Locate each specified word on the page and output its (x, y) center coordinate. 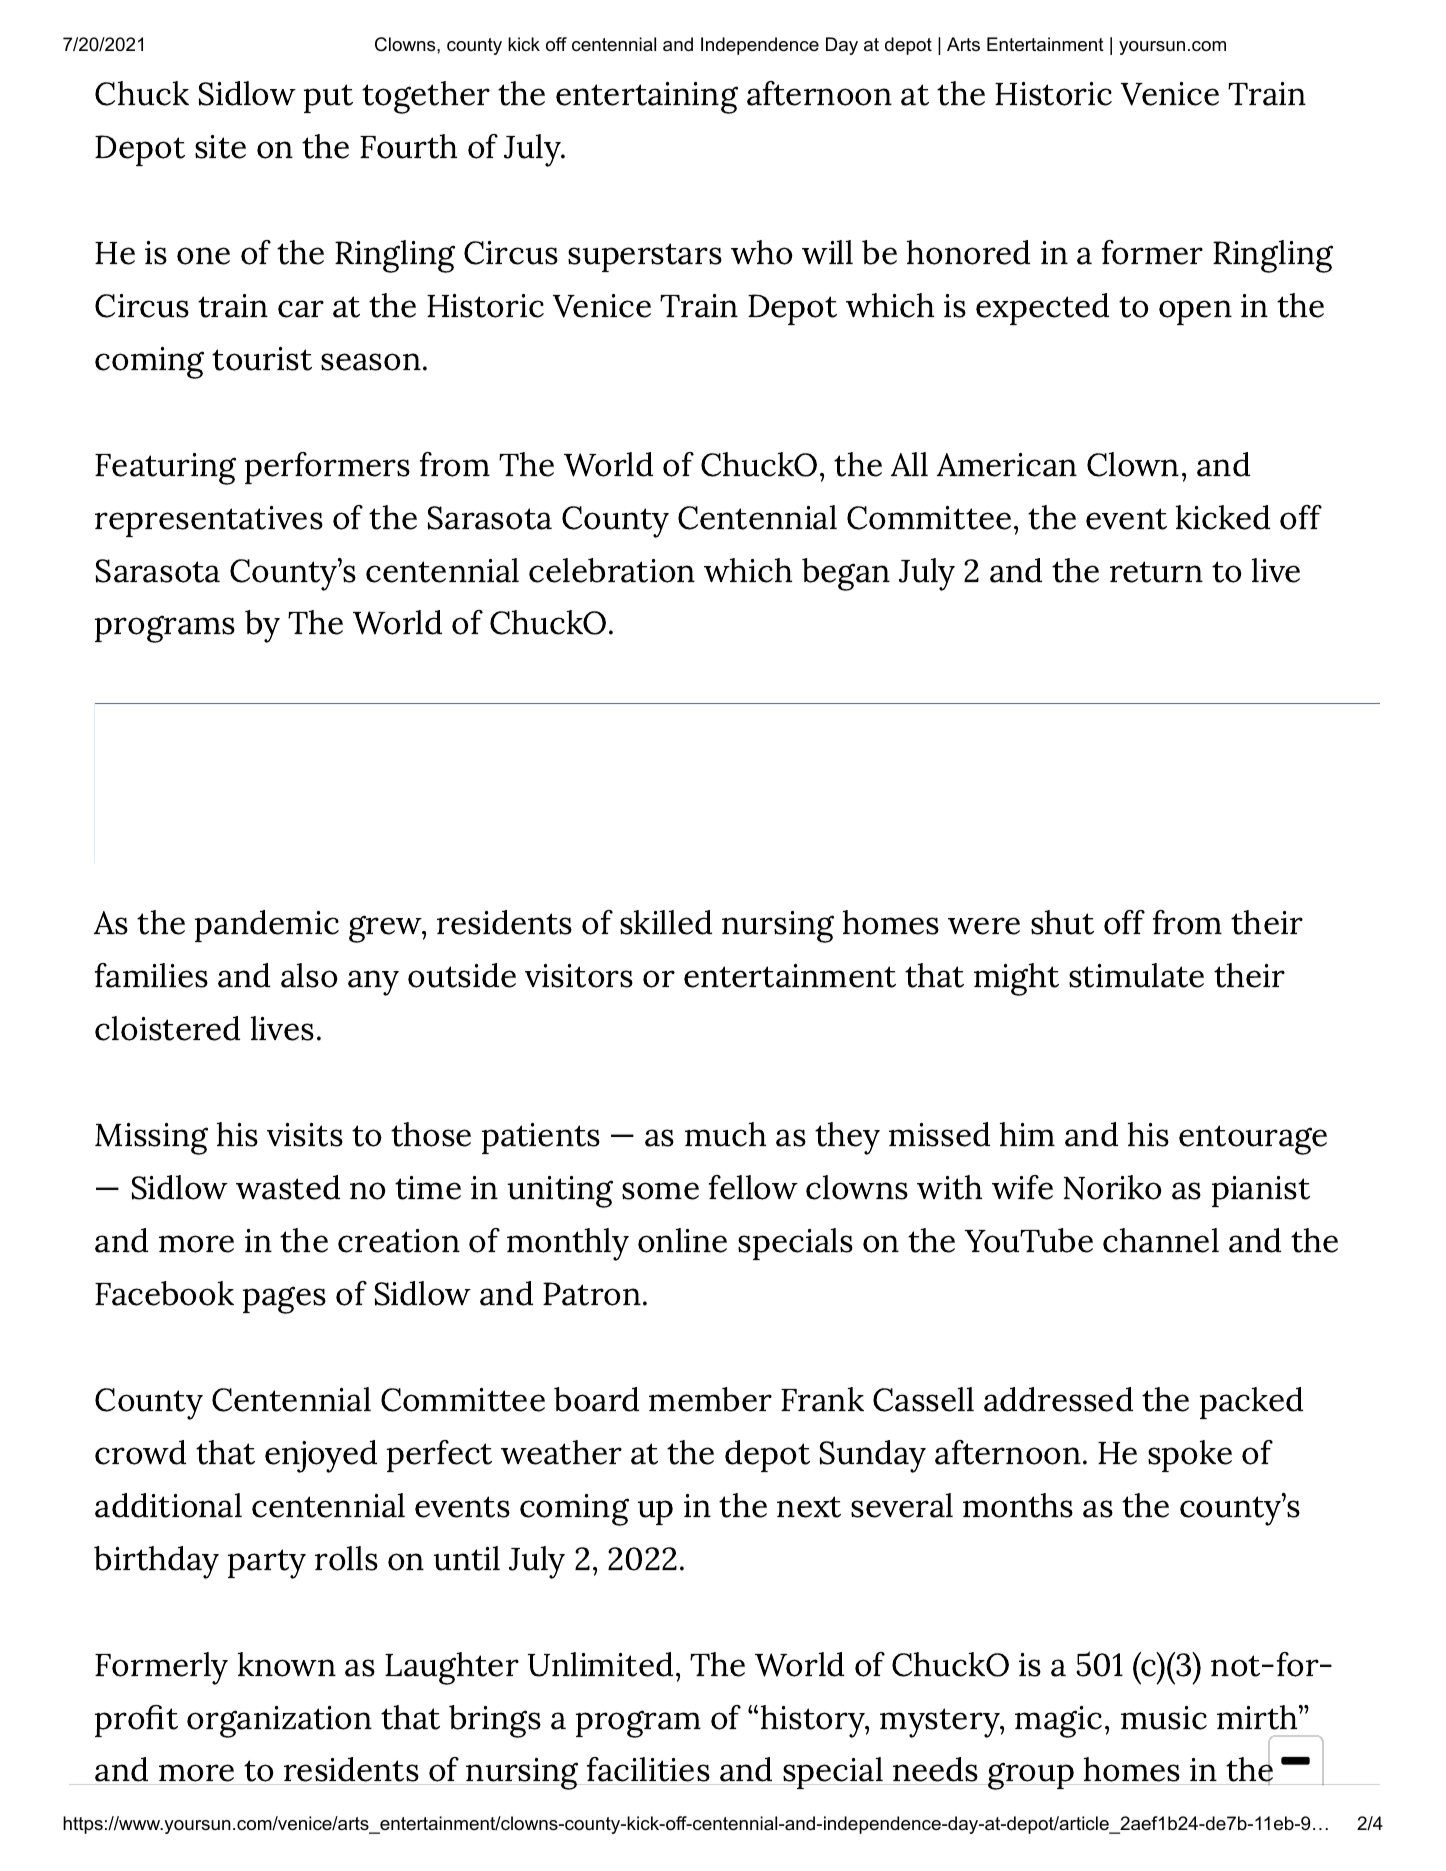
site (220, 147)
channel (1161, 1240)
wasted (288, 1187)
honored (968, 252)
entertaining (647, 98)
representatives (209, 521)
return (1156, 572)
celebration (612, 570)
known (287, 1664)
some (660, 1191)
